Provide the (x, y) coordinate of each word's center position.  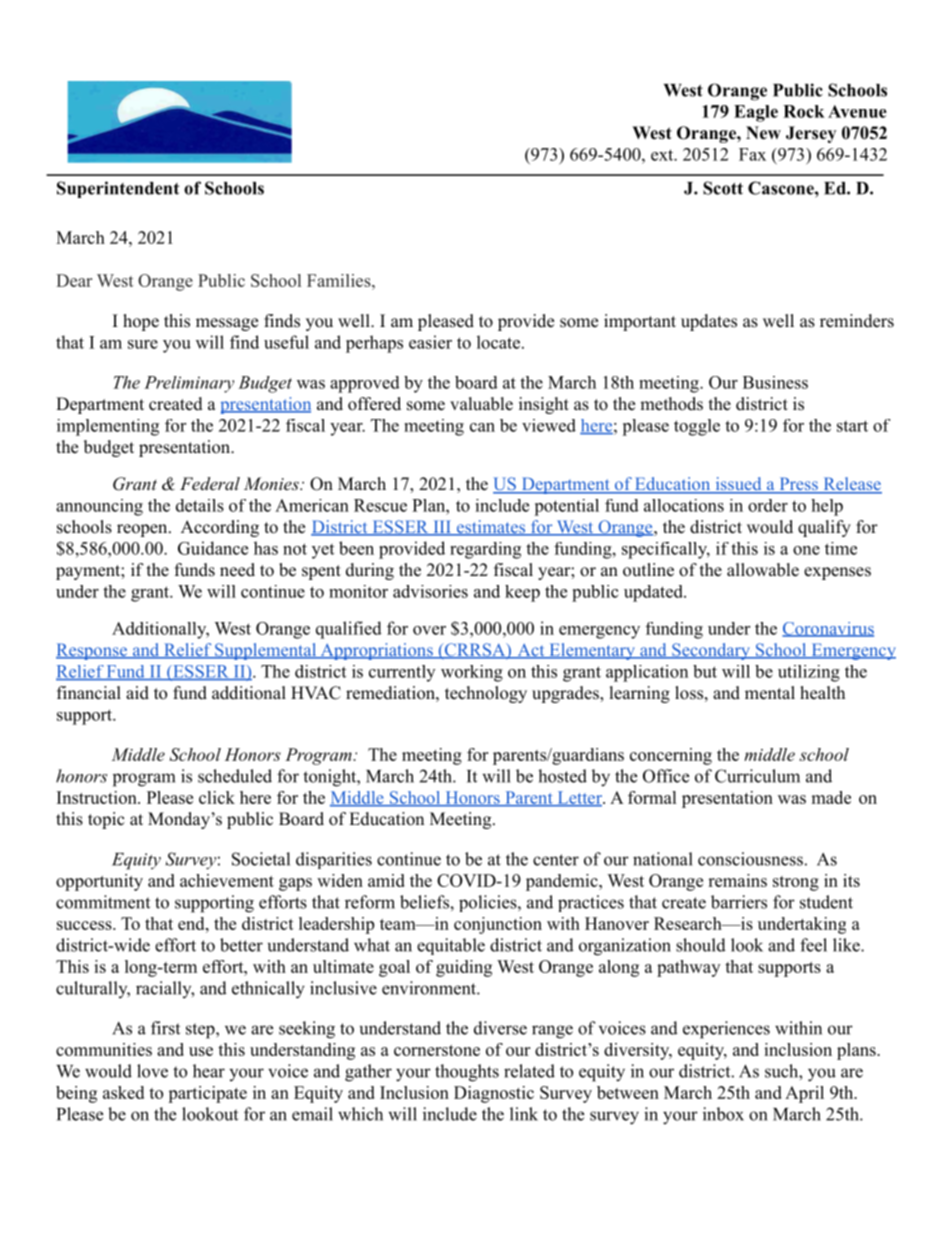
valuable (481, 404)
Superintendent (118, 189)
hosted (562, 776)
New (763, 133)
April (804, 1094)
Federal (210, 483)
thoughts (467, 1073)
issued (738, 485)
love (152, 1071)
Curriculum (757, 776)
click (217, 797)
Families (339, 280)
